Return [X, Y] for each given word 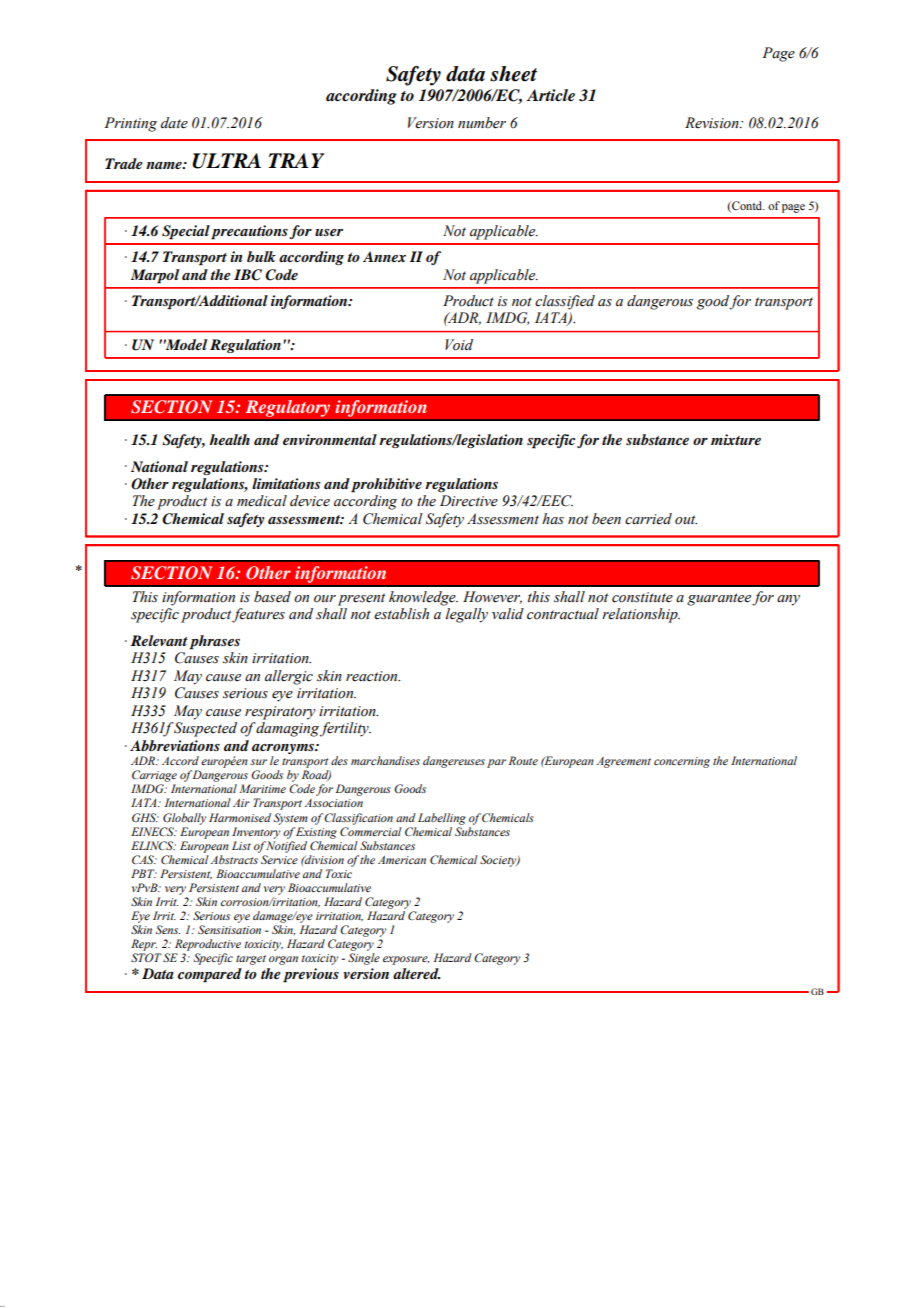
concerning [682, 762]
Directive [469, 501]
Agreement [624, 762]
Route [523, 760]
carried [648, 519]
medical [262, 501]
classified [565, 302]
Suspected [205, 729]
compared [210, 975]
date [174, 123]
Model [185, 344]
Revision [713, 123]
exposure [406, 960]
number [482, 123]
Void [459, 345]
